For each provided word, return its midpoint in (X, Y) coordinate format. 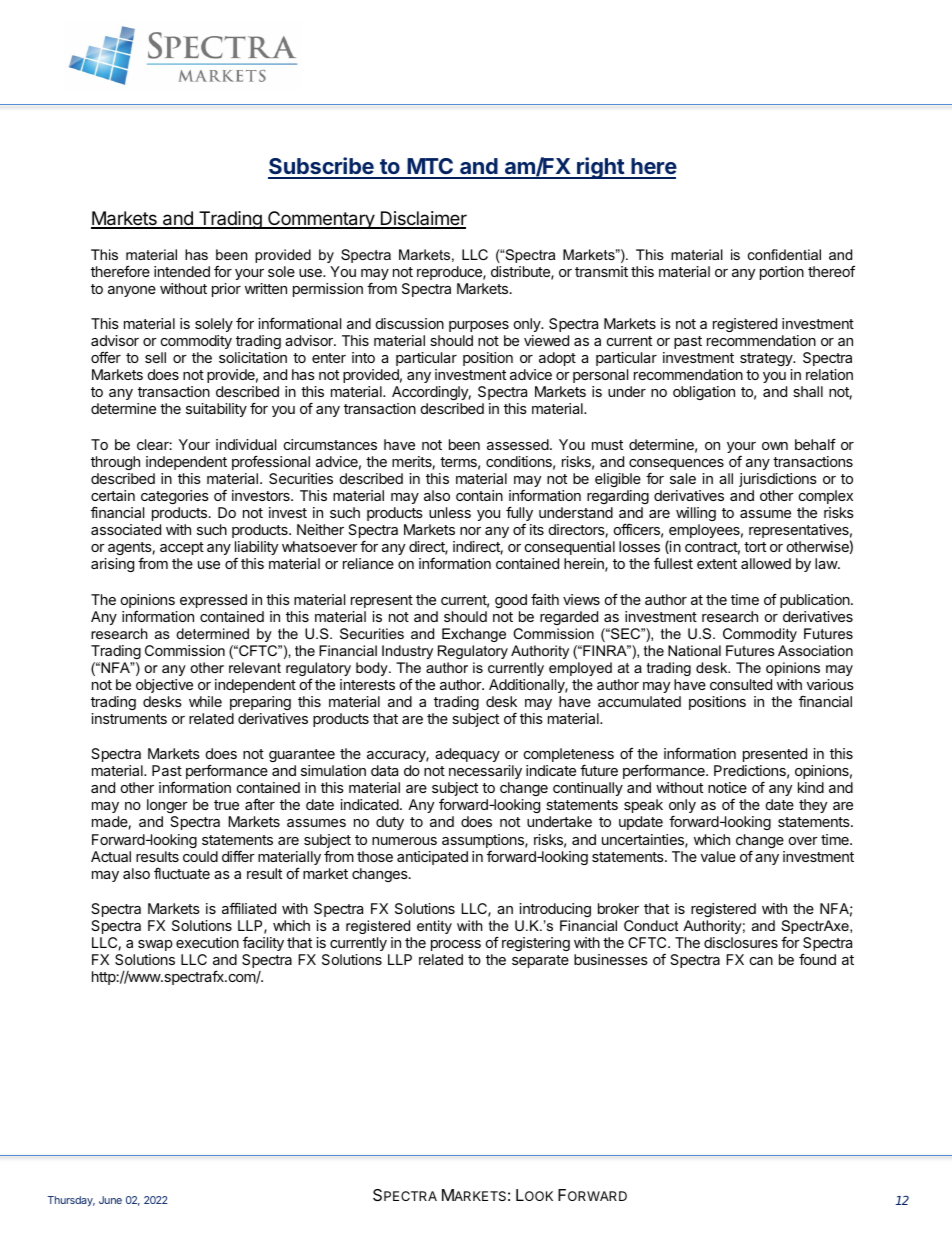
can (761, 961)
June (110, 1200)
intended (182, 271)
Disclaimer (422, 219)
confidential (784, 254)
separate (540, 961)
